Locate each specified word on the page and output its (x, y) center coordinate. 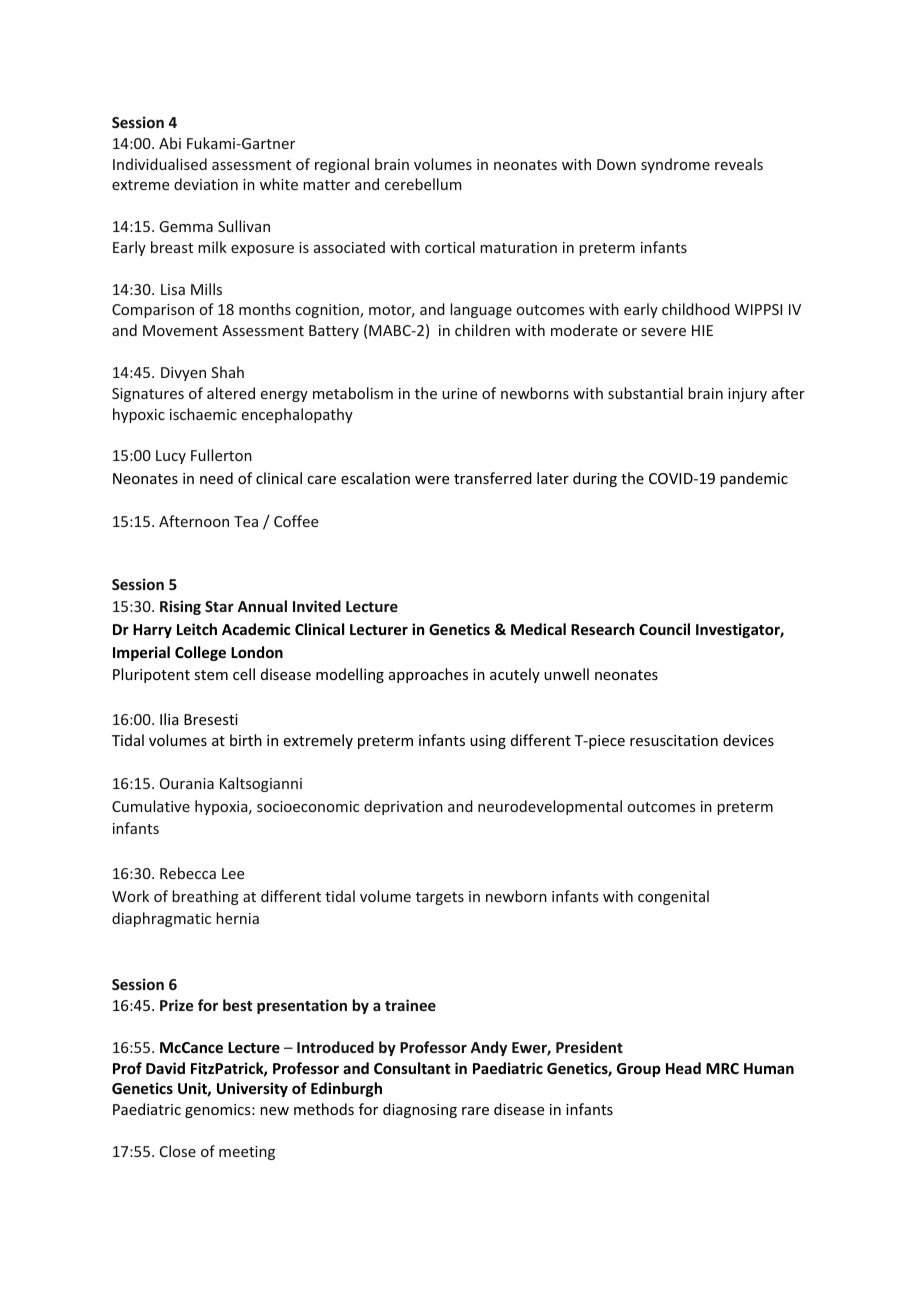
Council (664, 629)
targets (440, 898)
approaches (428, 675)
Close (178, 1151)
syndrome (675, 165)
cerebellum (423, 184)
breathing (205, 897)
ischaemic (203, 414)
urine (459, 393)
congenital (673, 897)
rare (475, 1111)
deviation (206, 184)
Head (683, 1068)
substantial (645, 393)
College (200, 653)
